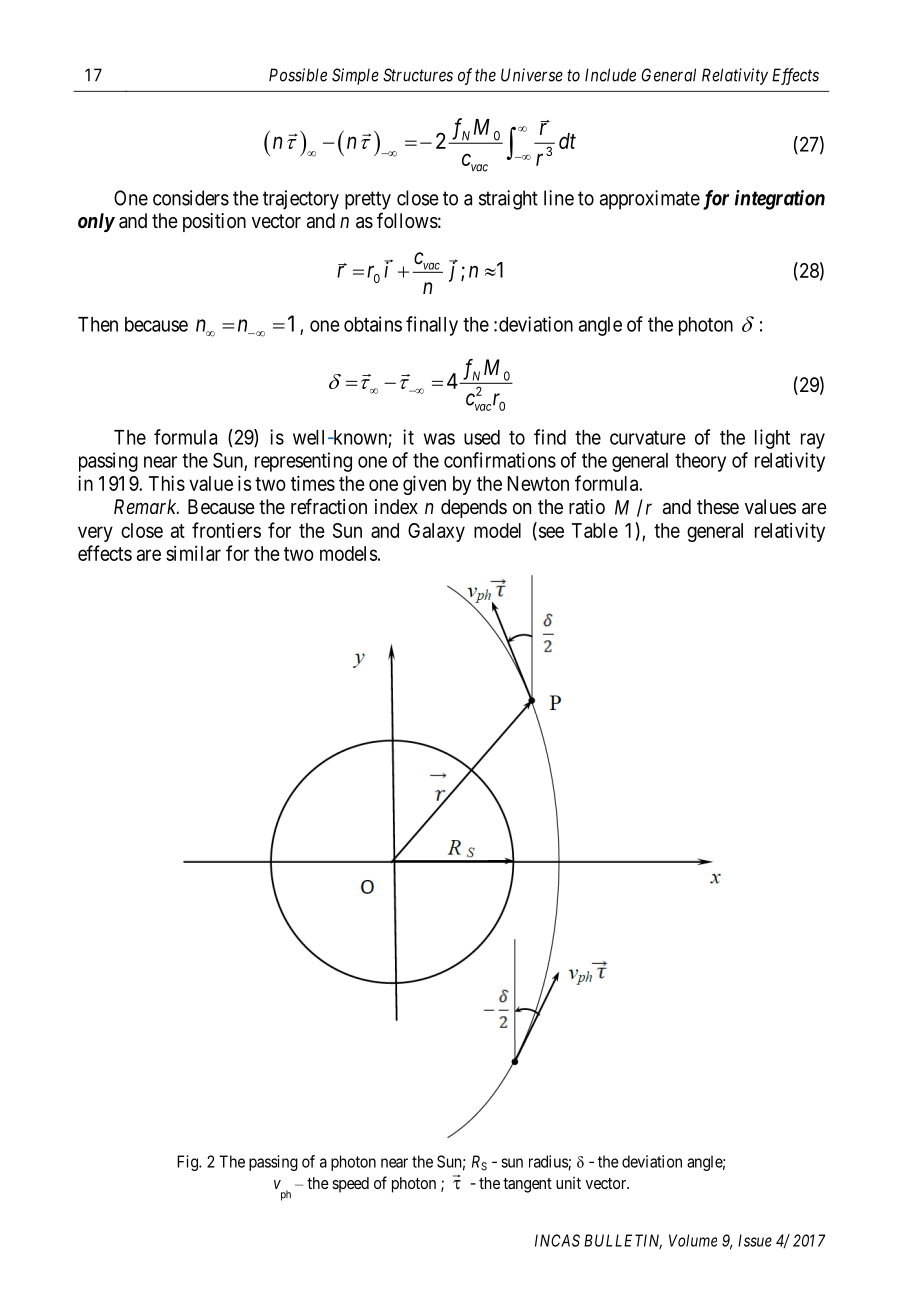  Describe the element at coordinates (610, 75) in the screenshot. I see `Include` at that location.
